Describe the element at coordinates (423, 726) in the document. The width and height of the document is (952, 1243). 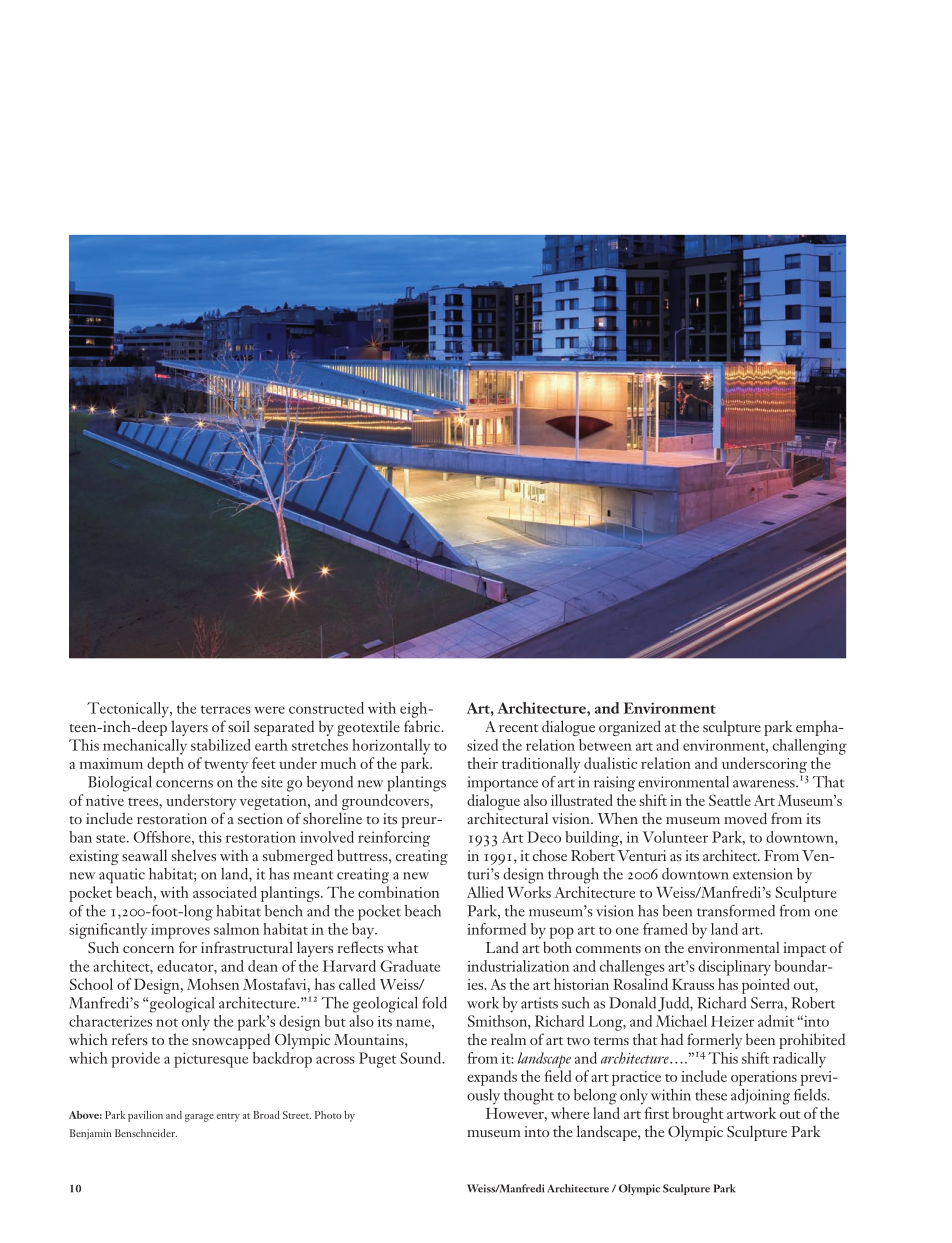
I see `fabric` at that location.
